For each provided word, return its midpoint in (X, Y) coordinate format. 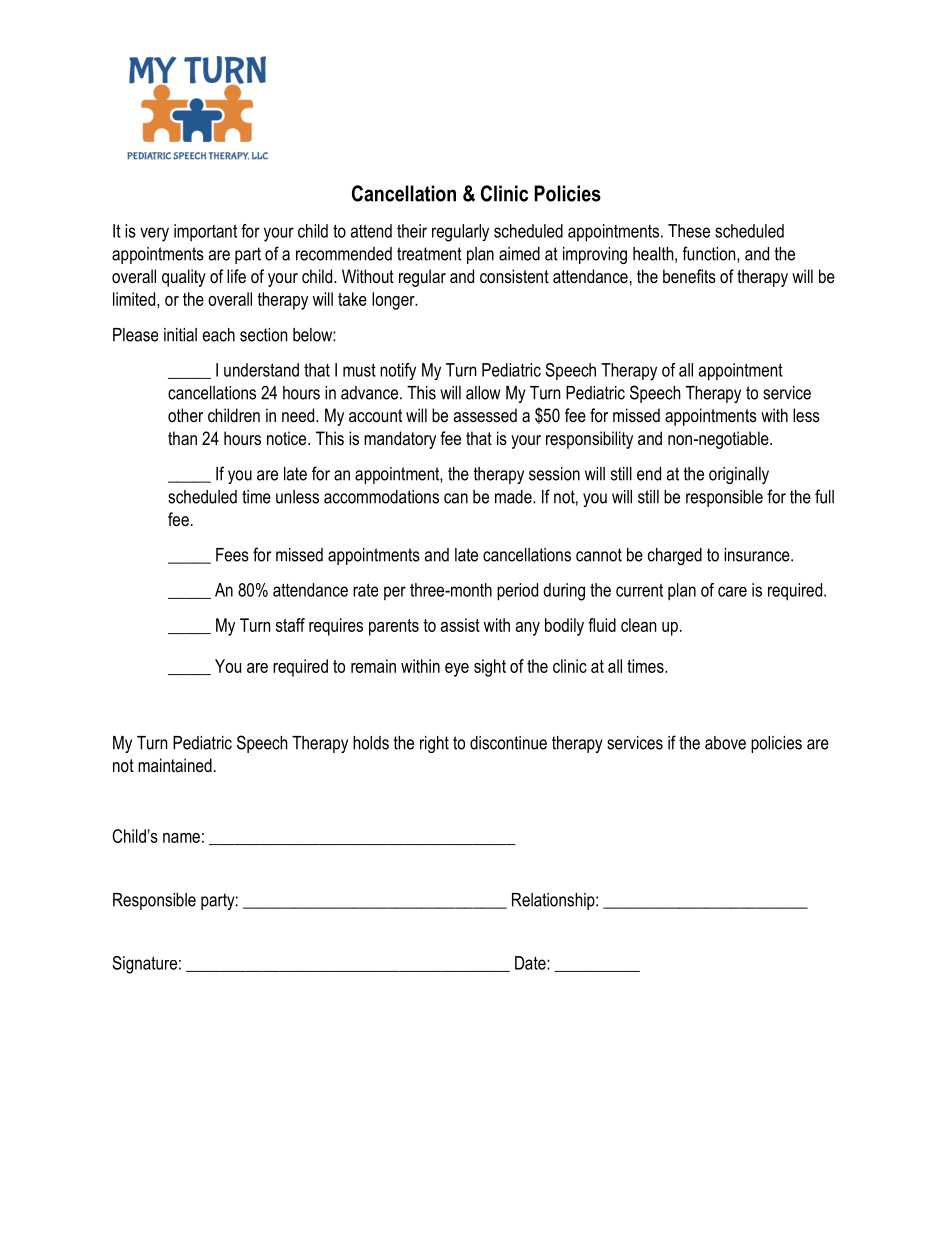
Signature (144, 965)
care (732, 591)
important (205, 232)
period (517, 592)
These (689, 231)
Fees (232, 555)
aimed (519, 254)
